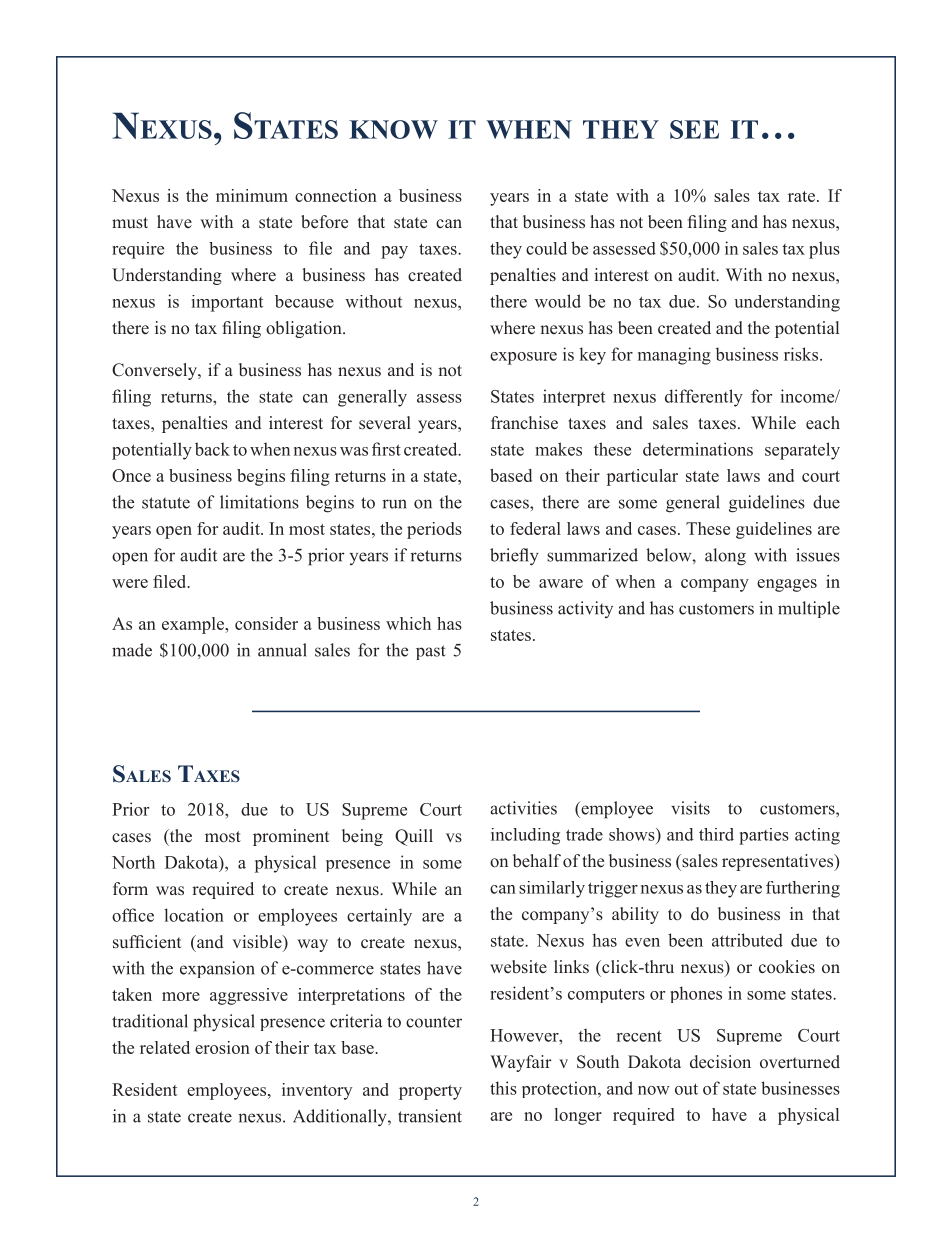 The height and width of the image is (1233, 952). Describe the element at coordinates (720, 1062) in the image. I see `decision` at that location.
